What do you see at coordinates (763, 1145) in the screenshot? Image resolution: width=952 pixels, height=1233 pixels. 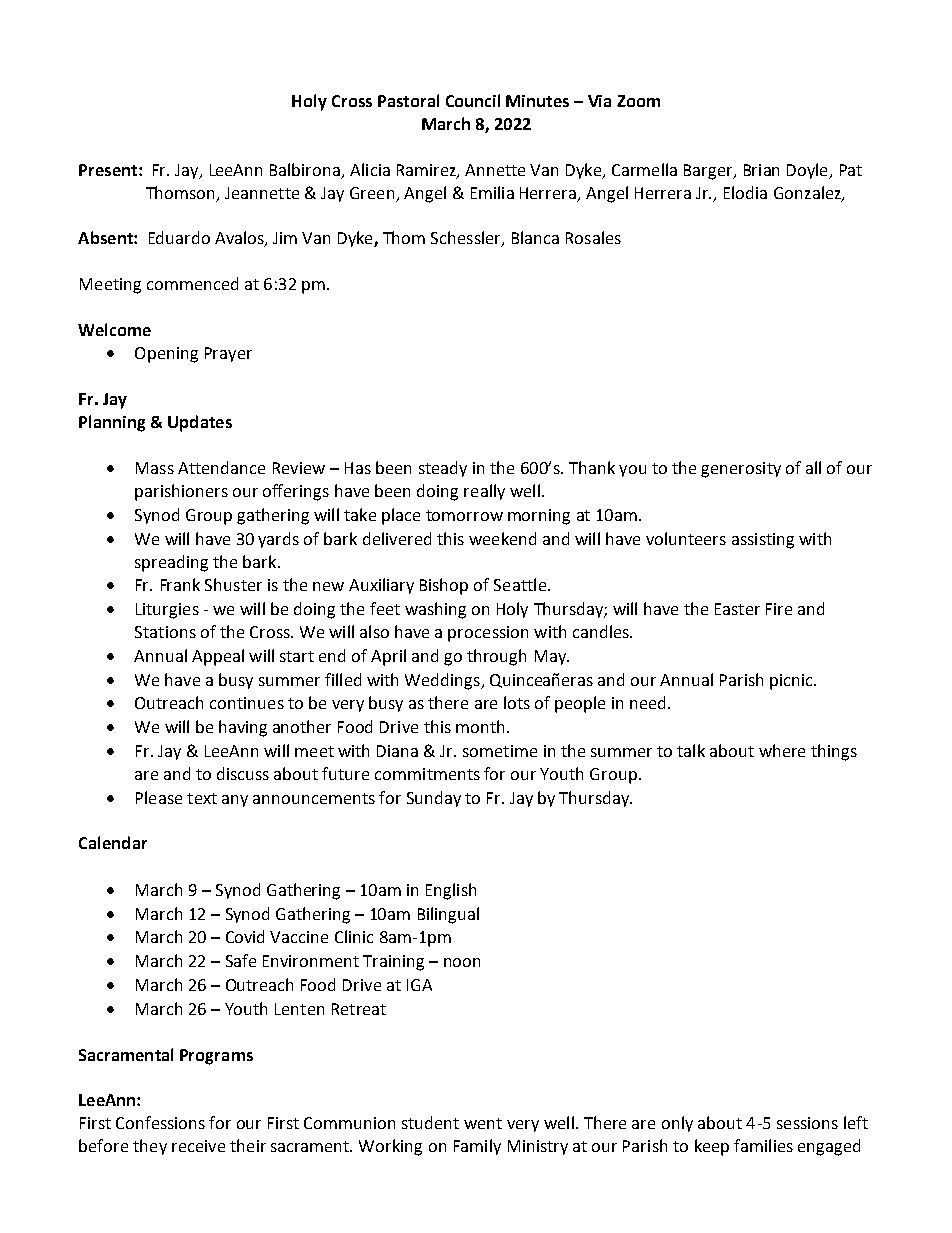 I see `families` at bounding box center [763, 1145].
